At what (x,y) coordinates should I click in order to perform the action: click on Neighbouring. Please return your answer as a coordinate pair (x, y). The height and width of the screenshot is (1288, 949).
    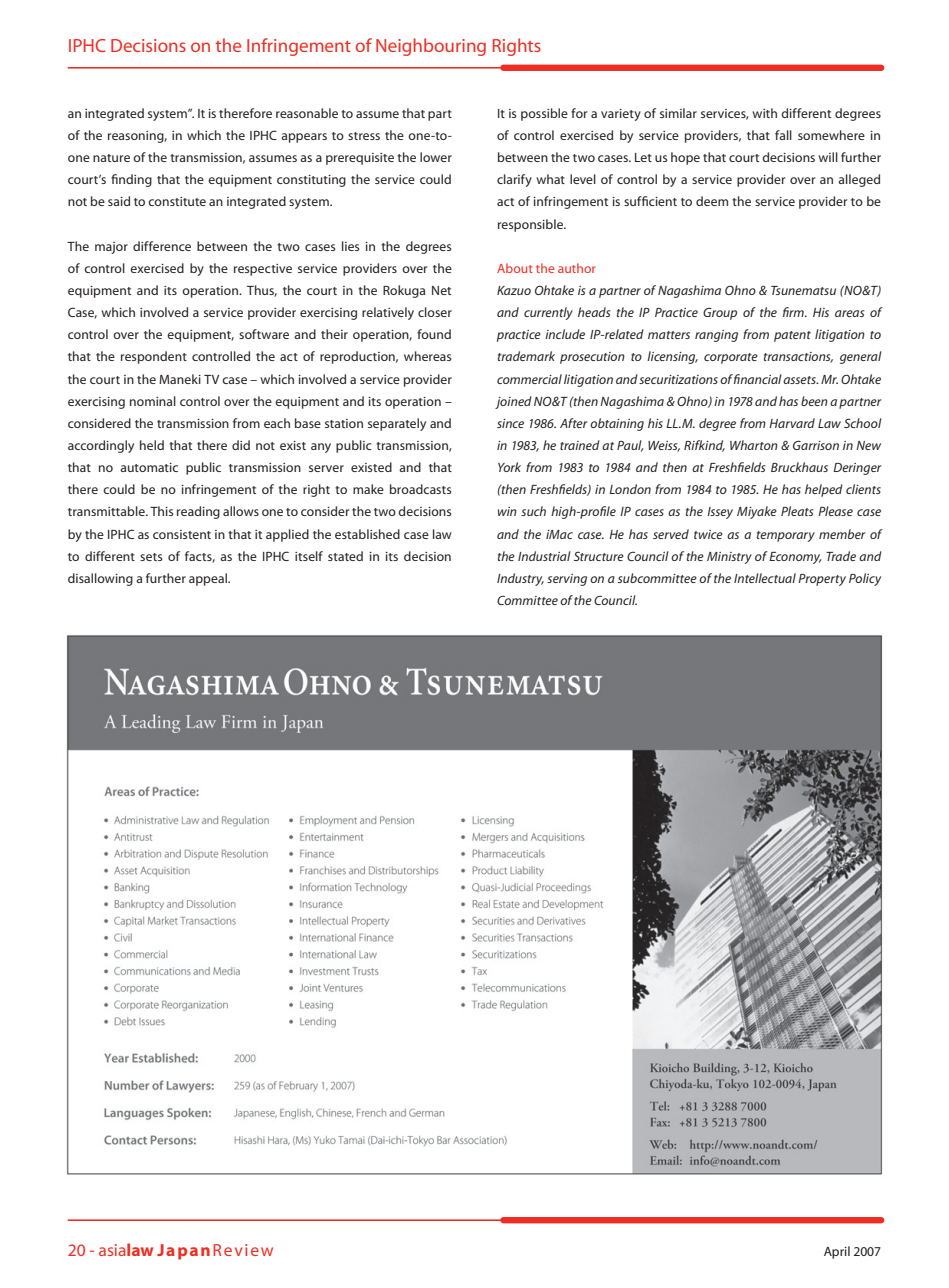
    Looking at the image, I should click on (431, 47).
